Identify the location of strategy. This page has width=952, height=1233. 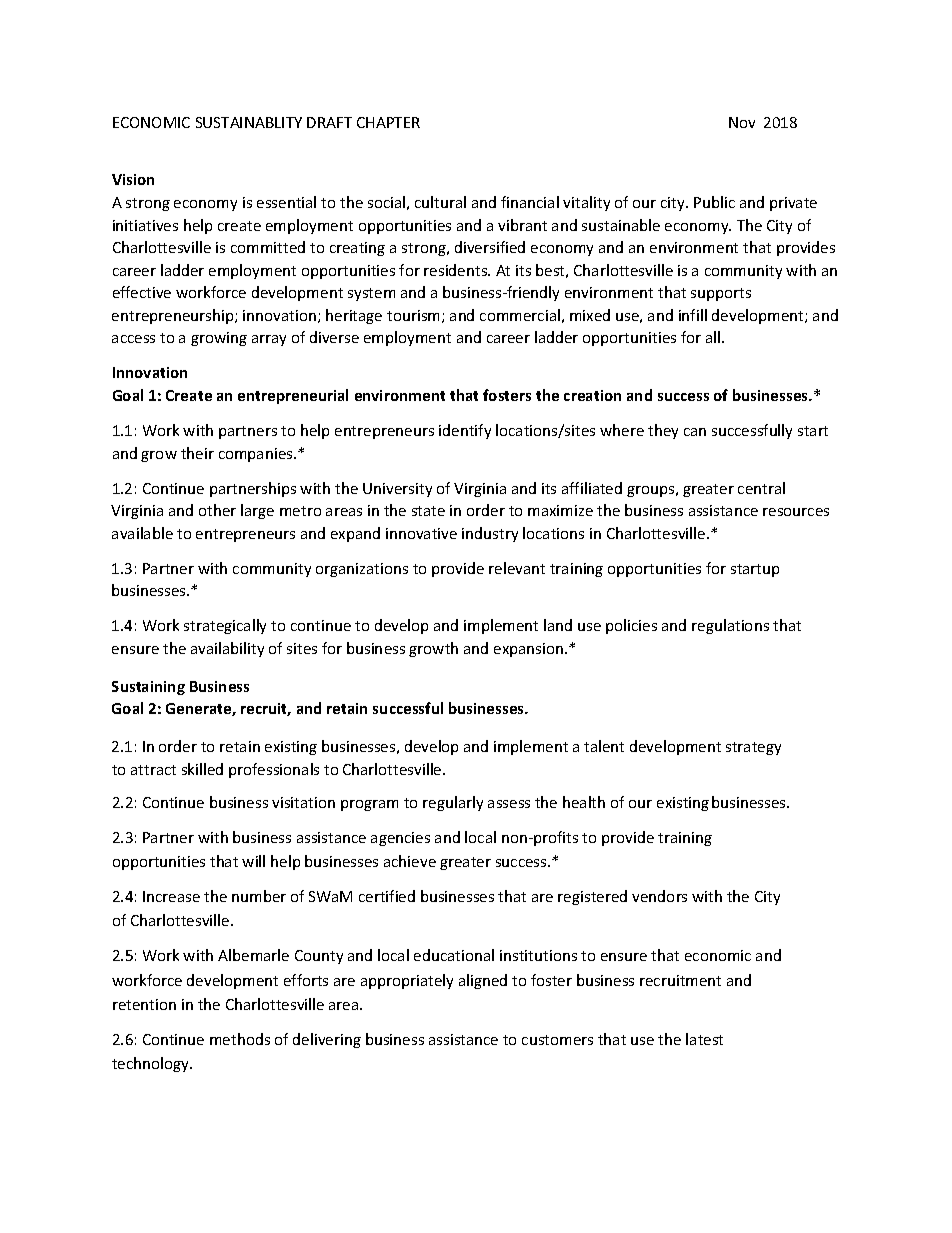
(753, 748).
